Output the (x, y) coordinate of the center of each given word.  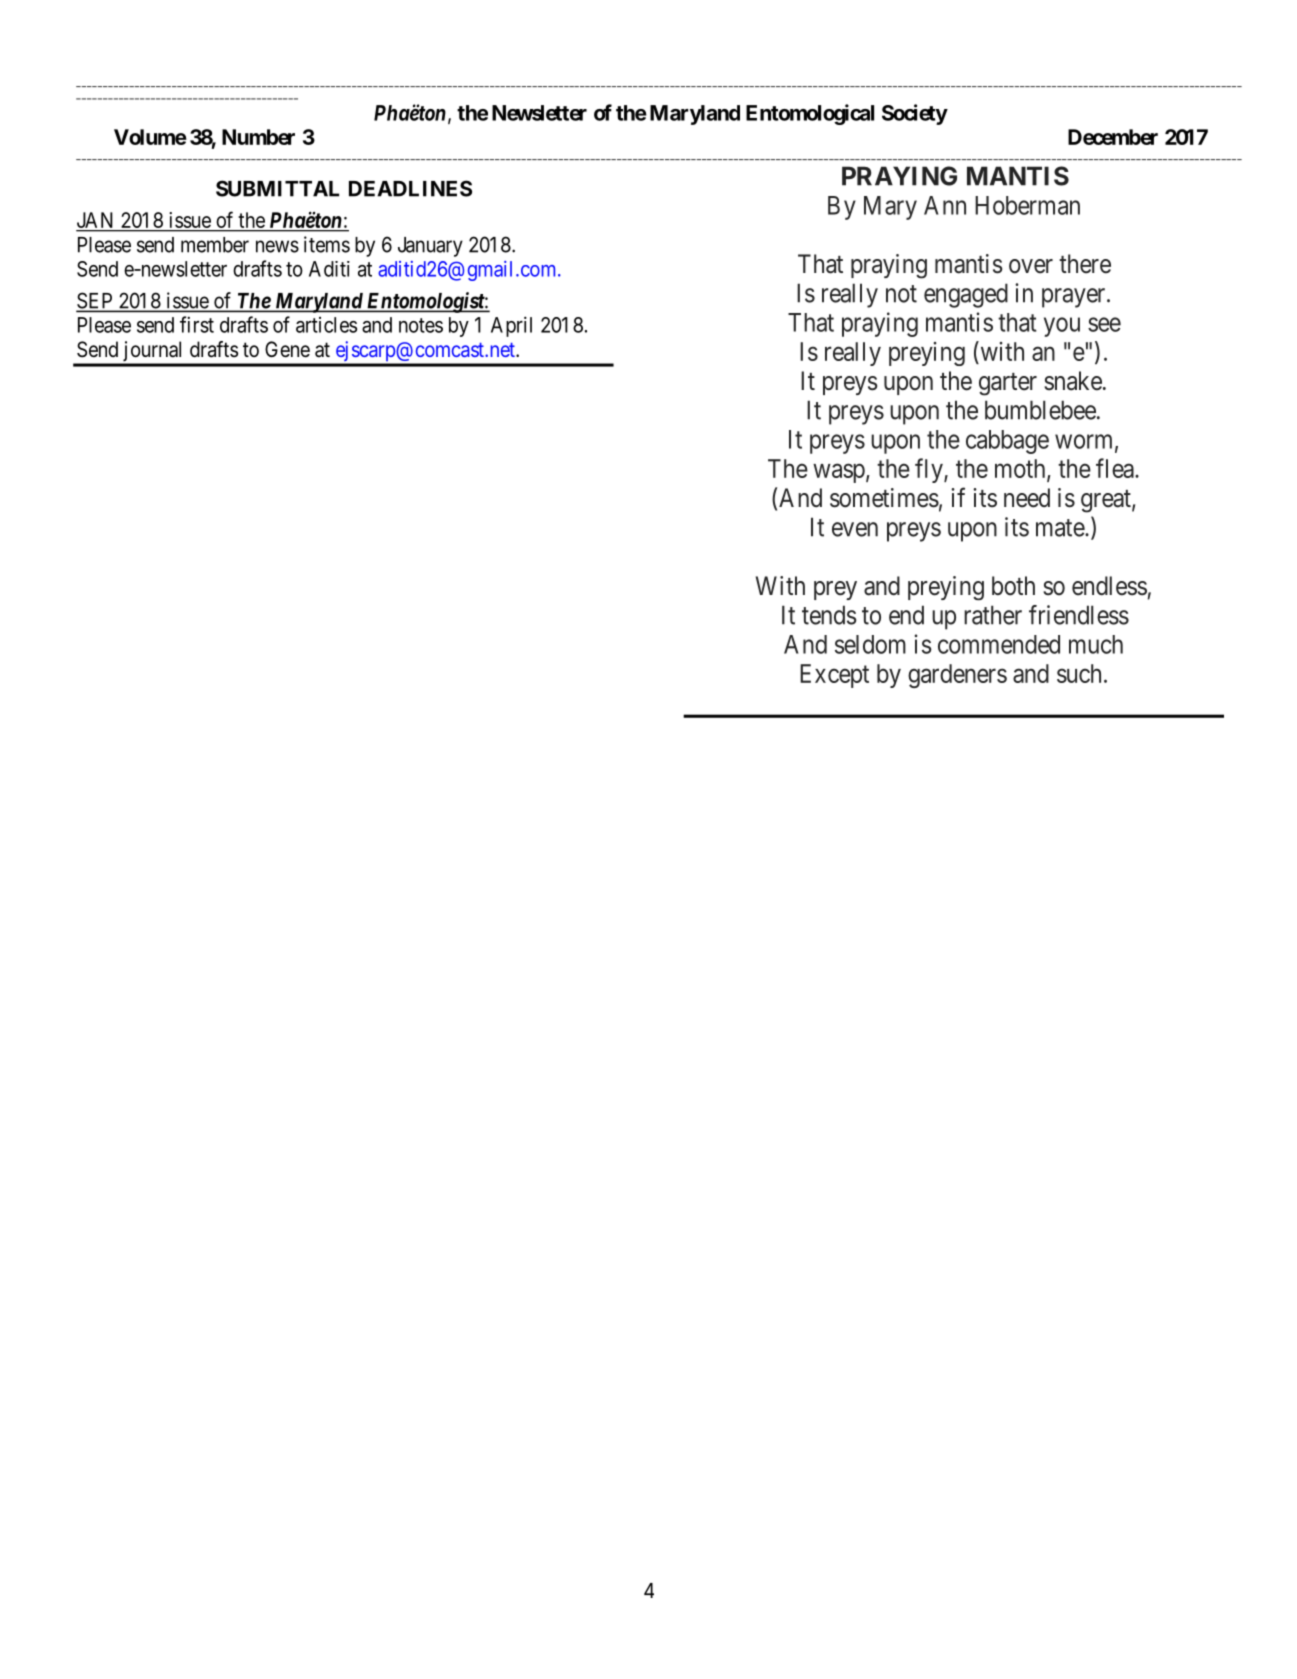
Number (258, 137)
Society (915, 114)
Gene (287, 349)
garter (1008, 384)
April (511, 326)
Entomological (810, 114)
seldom (870, 644)
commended (999, 644)
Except (834, 676)
